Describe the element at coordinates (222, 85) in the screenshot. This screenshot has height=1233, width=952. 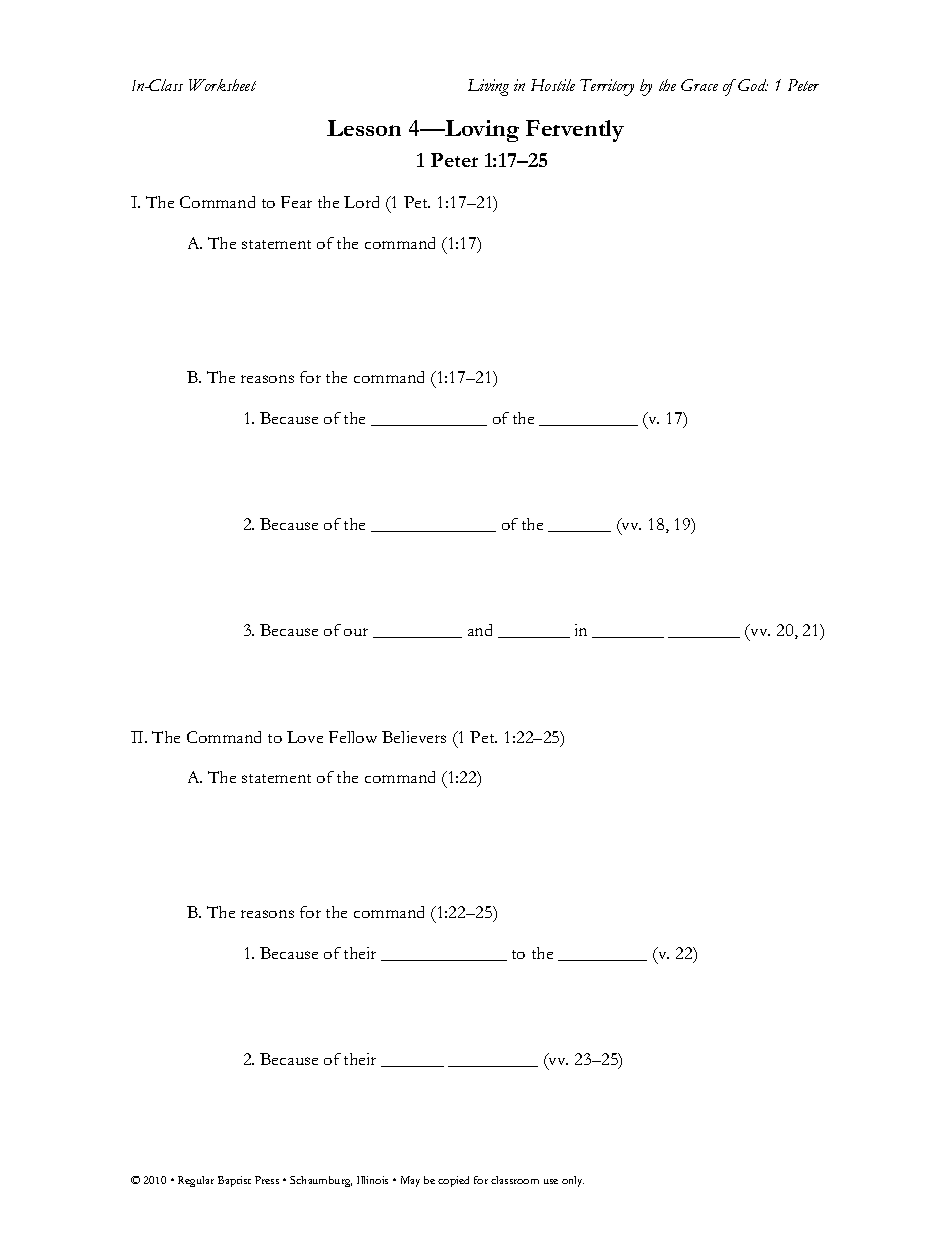
I see `Worksheet` at that location.
